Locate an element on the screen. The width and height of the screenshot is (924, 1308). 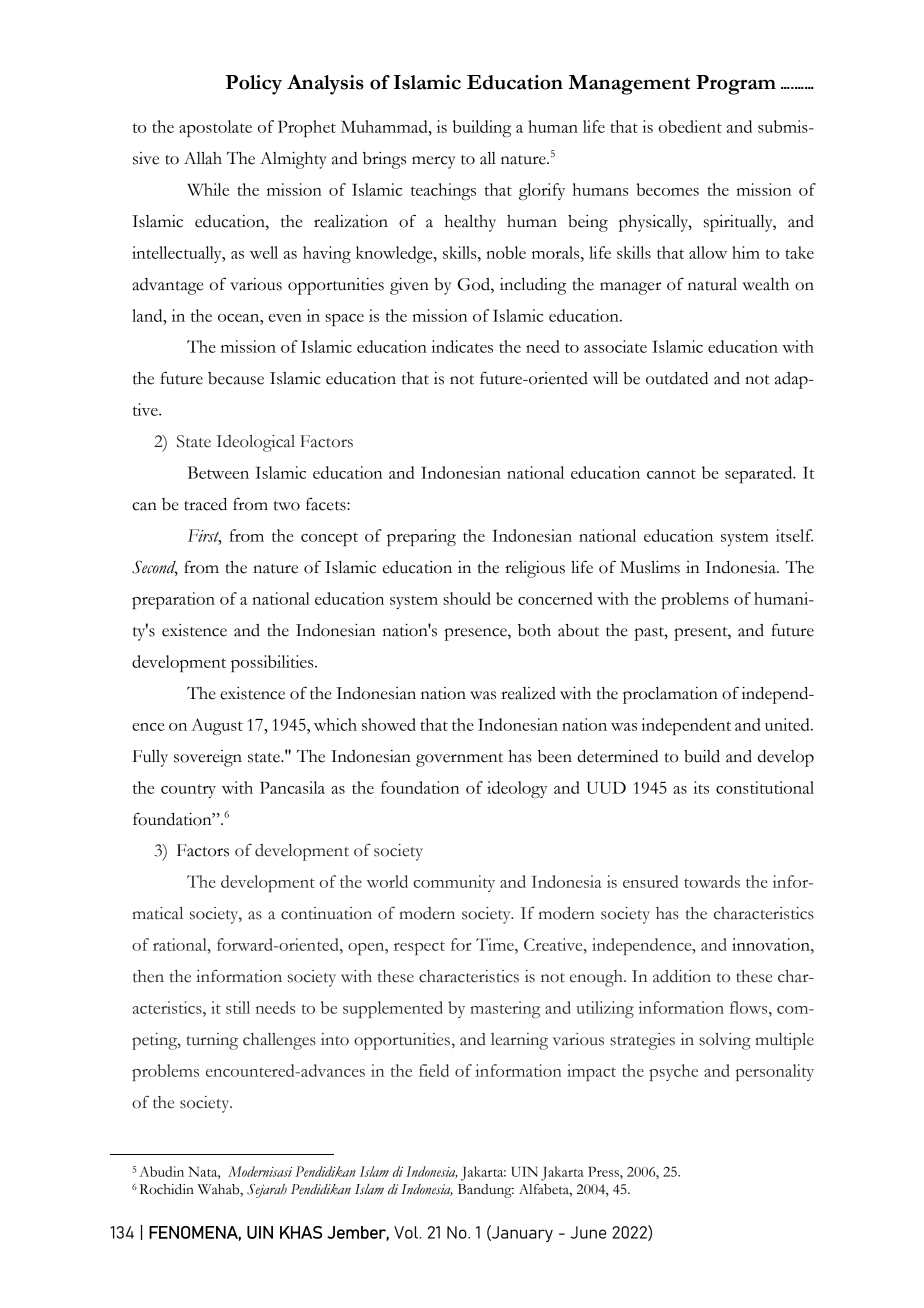
constitutional is located at coordinates (765, 787).
